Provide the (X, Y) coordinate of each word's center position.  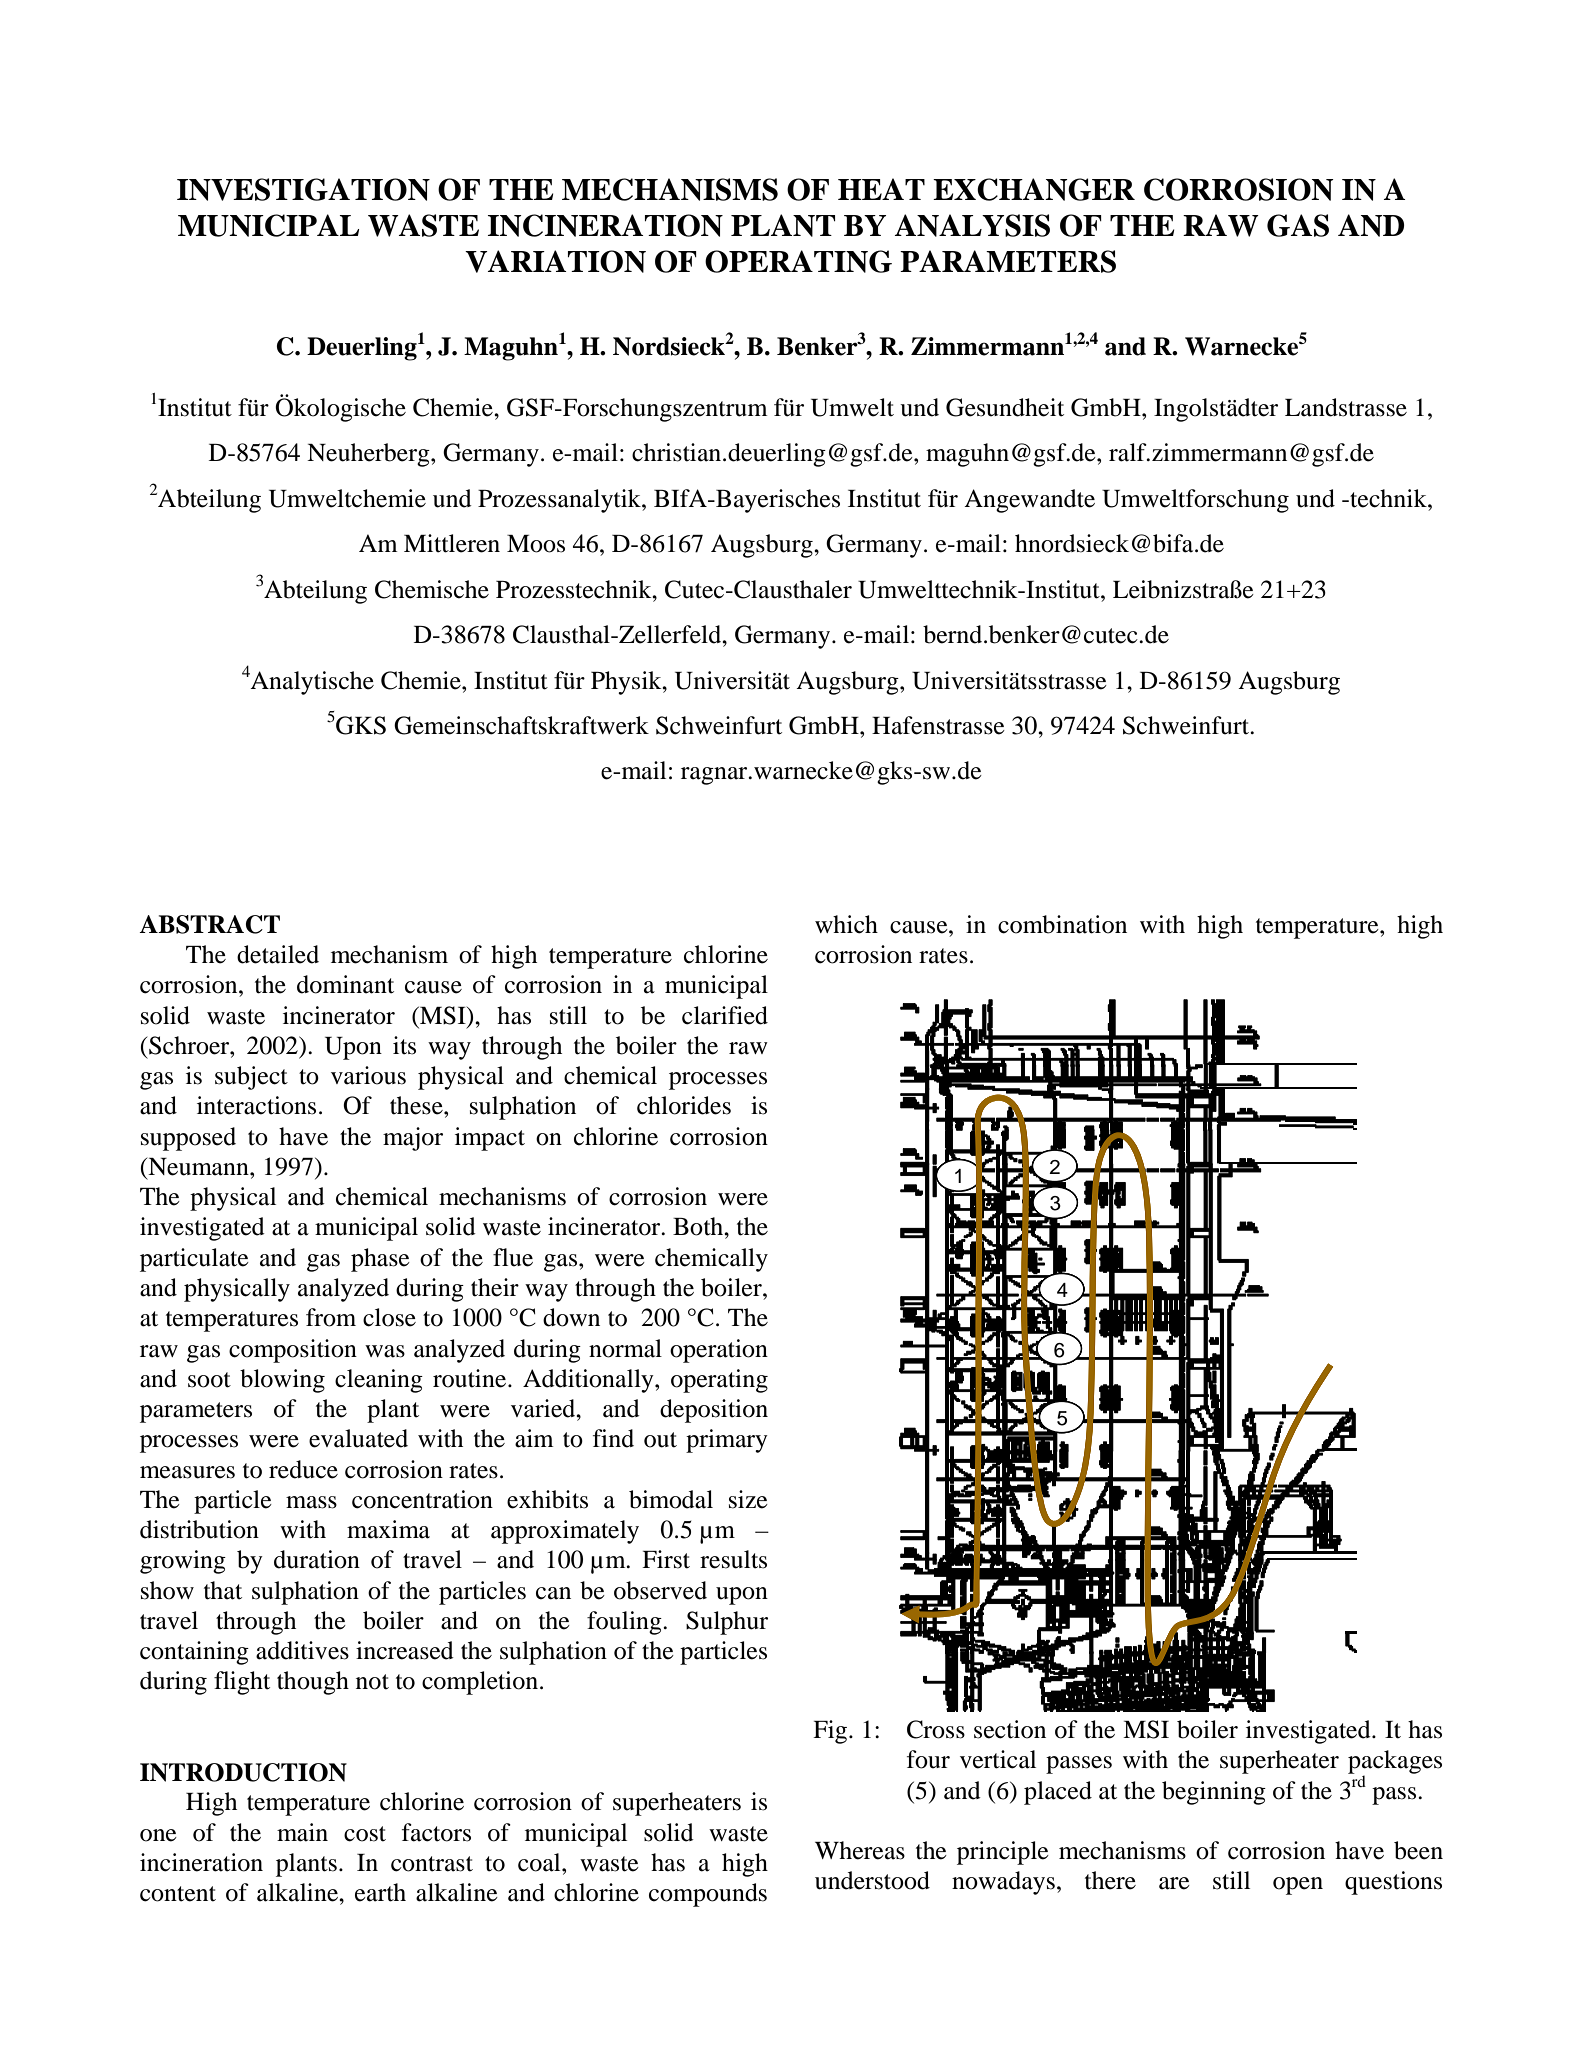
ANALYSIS (972, 225)
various (368, 1075)
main (302, 1832)
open (1298, 1886)
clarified (725, 1015)
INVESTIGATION (303, 189)
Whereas (860, 1850)
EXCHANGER (1034, 189)
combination (1062, 924)
